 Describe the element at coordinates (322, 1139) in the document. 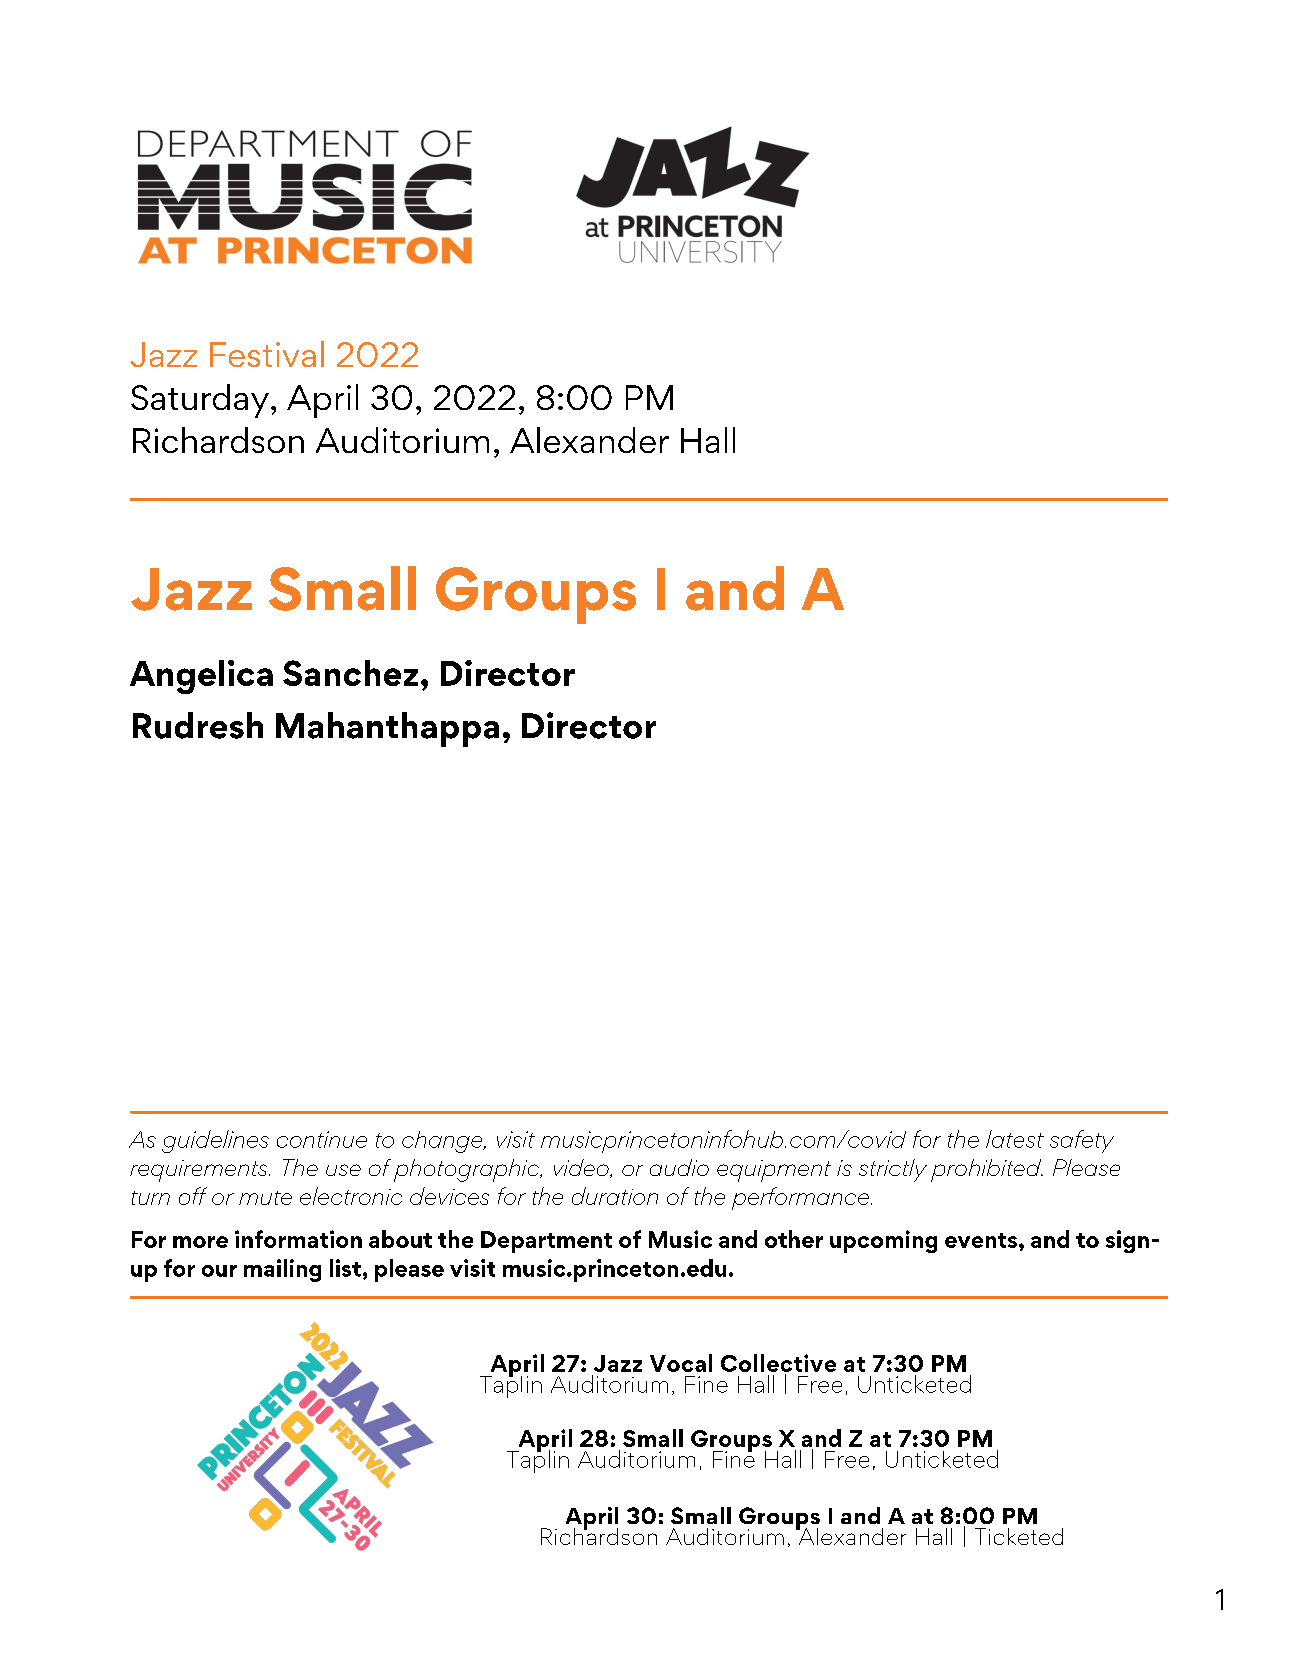

I see `continue` at that location.
